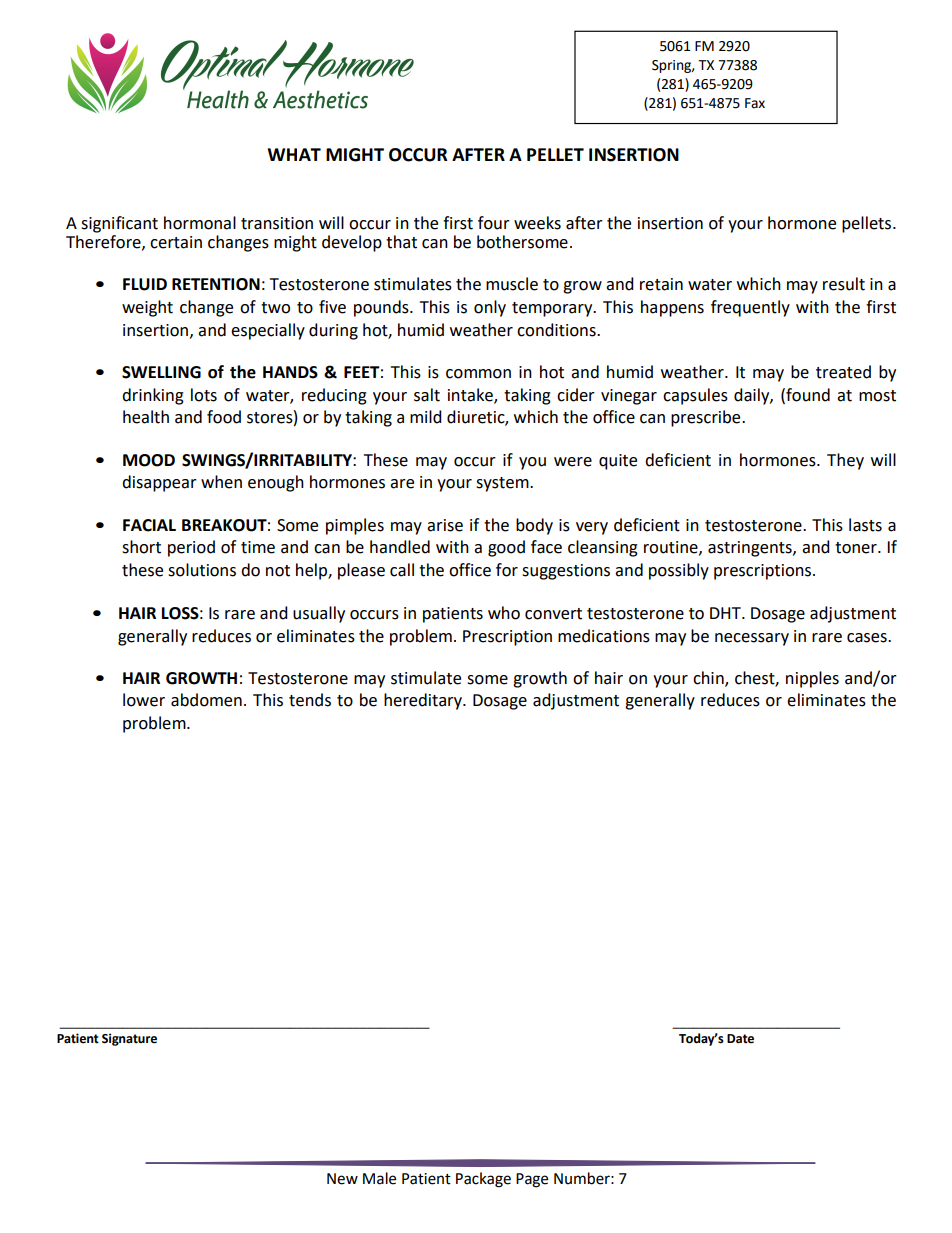 The height and width of the screenshot is (1233, 952). What do you see at coordinates (206, 700) in the screenshot?
I see `abdomen` at bounding box center [206, 700].
